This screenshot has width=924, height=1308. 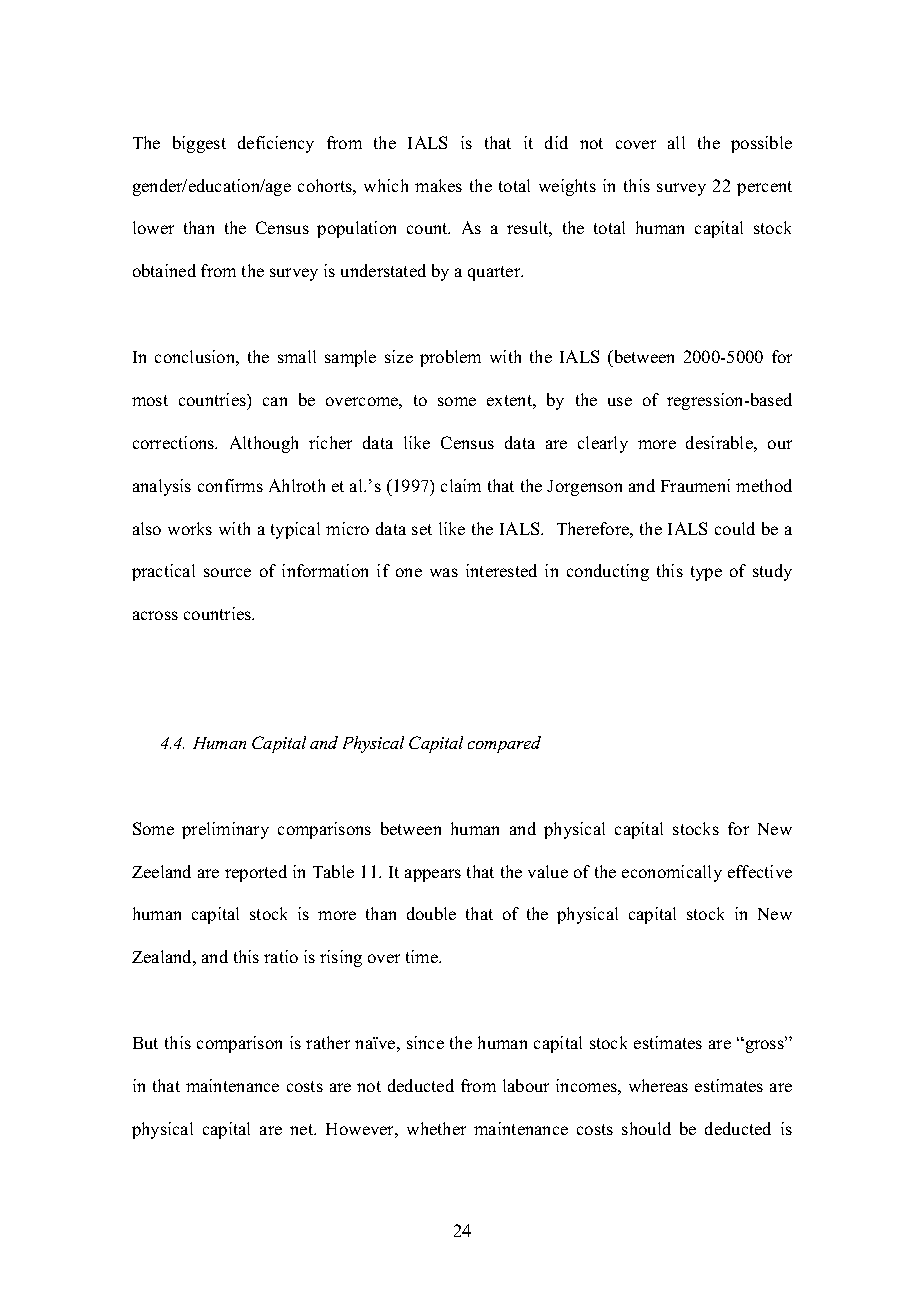 I want to click on net, so click(x=303, y=1129).
